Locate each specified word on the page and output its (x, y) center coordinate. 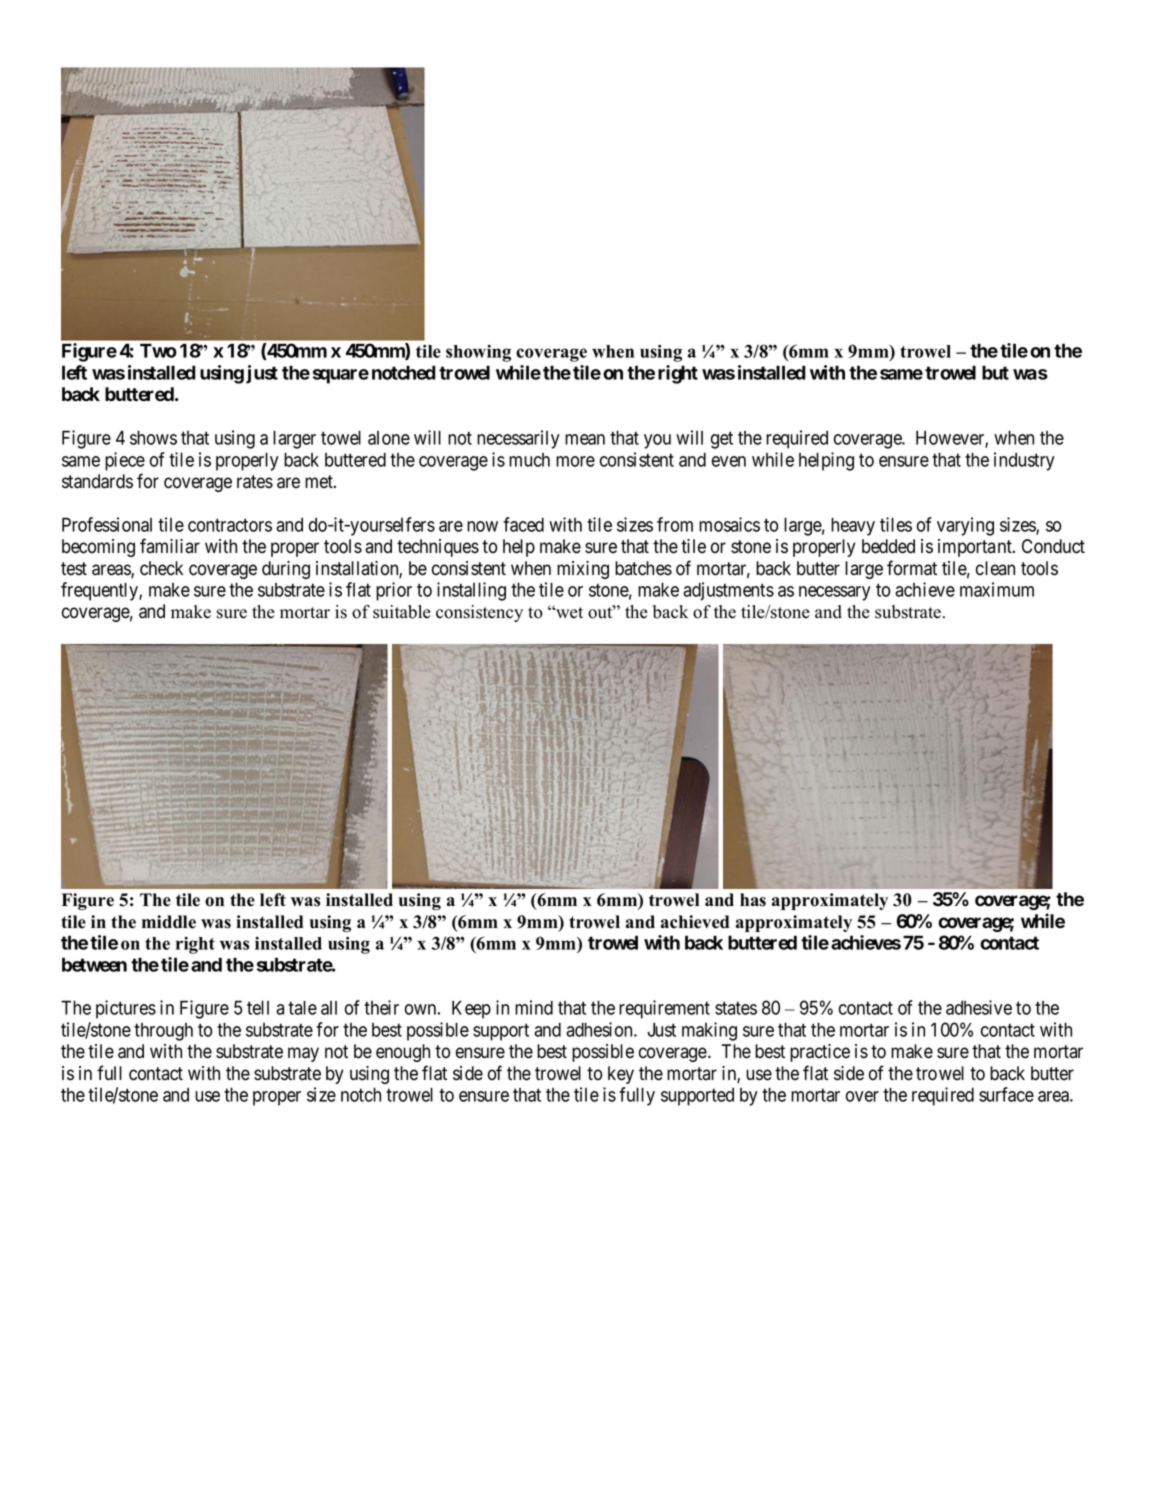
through (163, 1032)
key (621, 1075)
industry (1024, 461)
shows (153, 437)
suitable (402, 612)
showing (478, 353)
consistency (479, 613)
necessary (835, 593)
